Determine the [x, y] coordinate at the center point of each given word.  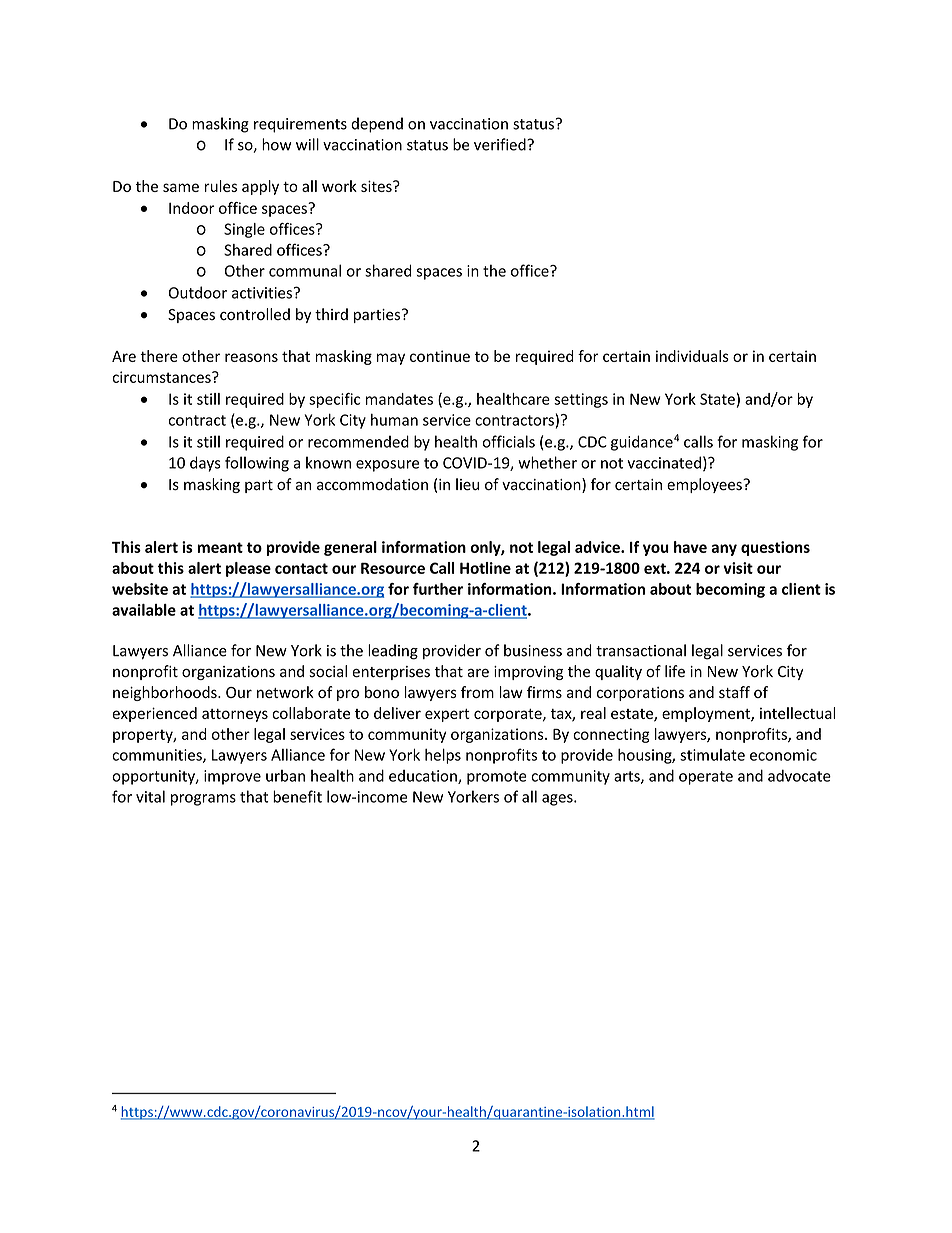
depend [377, 125]
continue [440, 356]
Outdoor [198, 292]
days [205, 464]
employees [705, 485]
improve [232, 777]
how [276, 144]
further [438, 589]
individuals [692, 356]
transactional [641, 650]
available [144, 610]
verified [501, 144]
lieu [467, 484]
